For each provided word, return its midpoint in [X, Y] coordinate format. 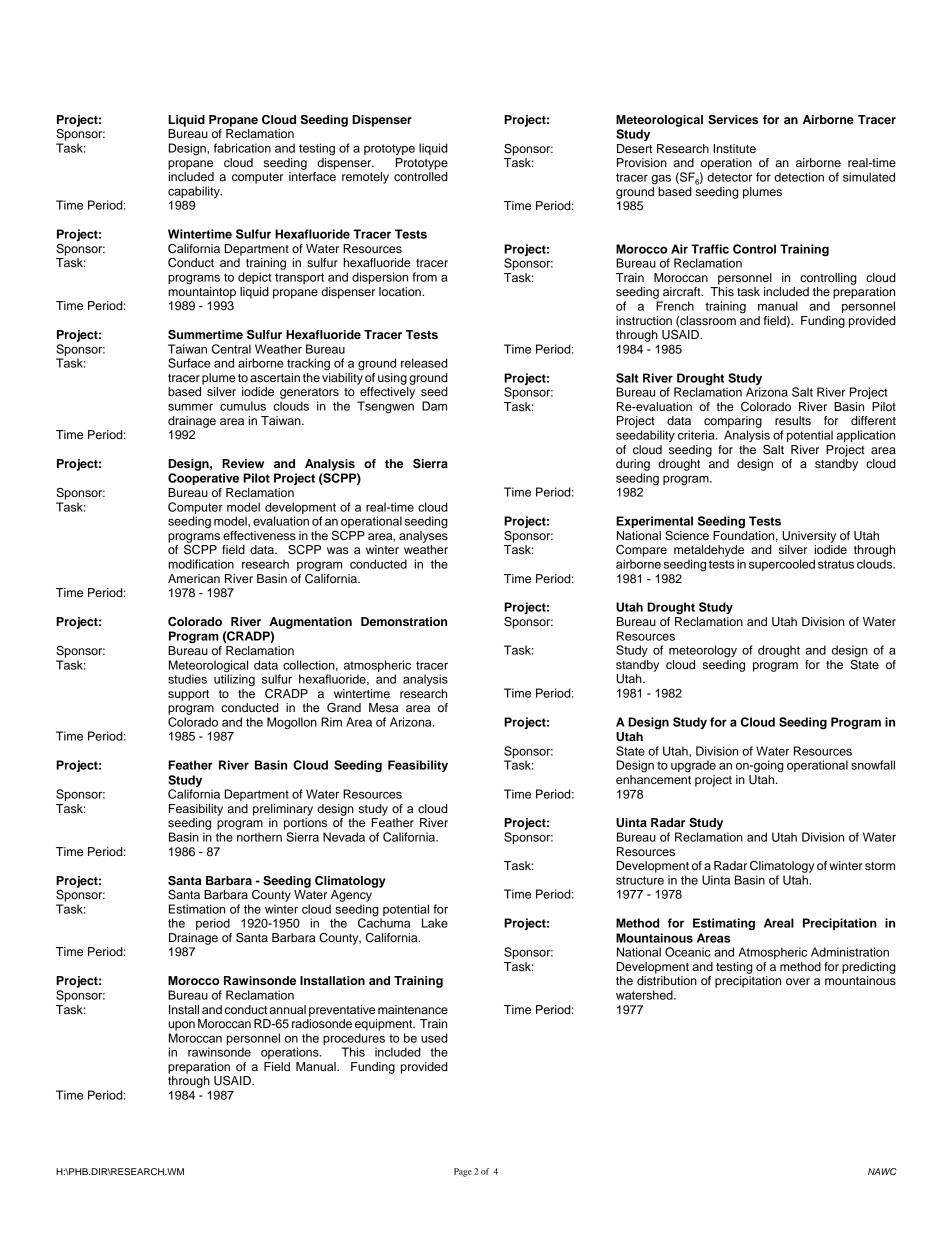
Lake [435, 923]
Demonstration [404, 621]
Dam [434, 406]
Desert [634, 148]
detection [799, 177]
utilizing [234, 679]
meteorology [703, 651]
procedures [354, 1039]
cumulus [243, 406]
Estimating [724, 924]
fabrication [242, 148]
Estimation [197, 909]
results [793, 420]
